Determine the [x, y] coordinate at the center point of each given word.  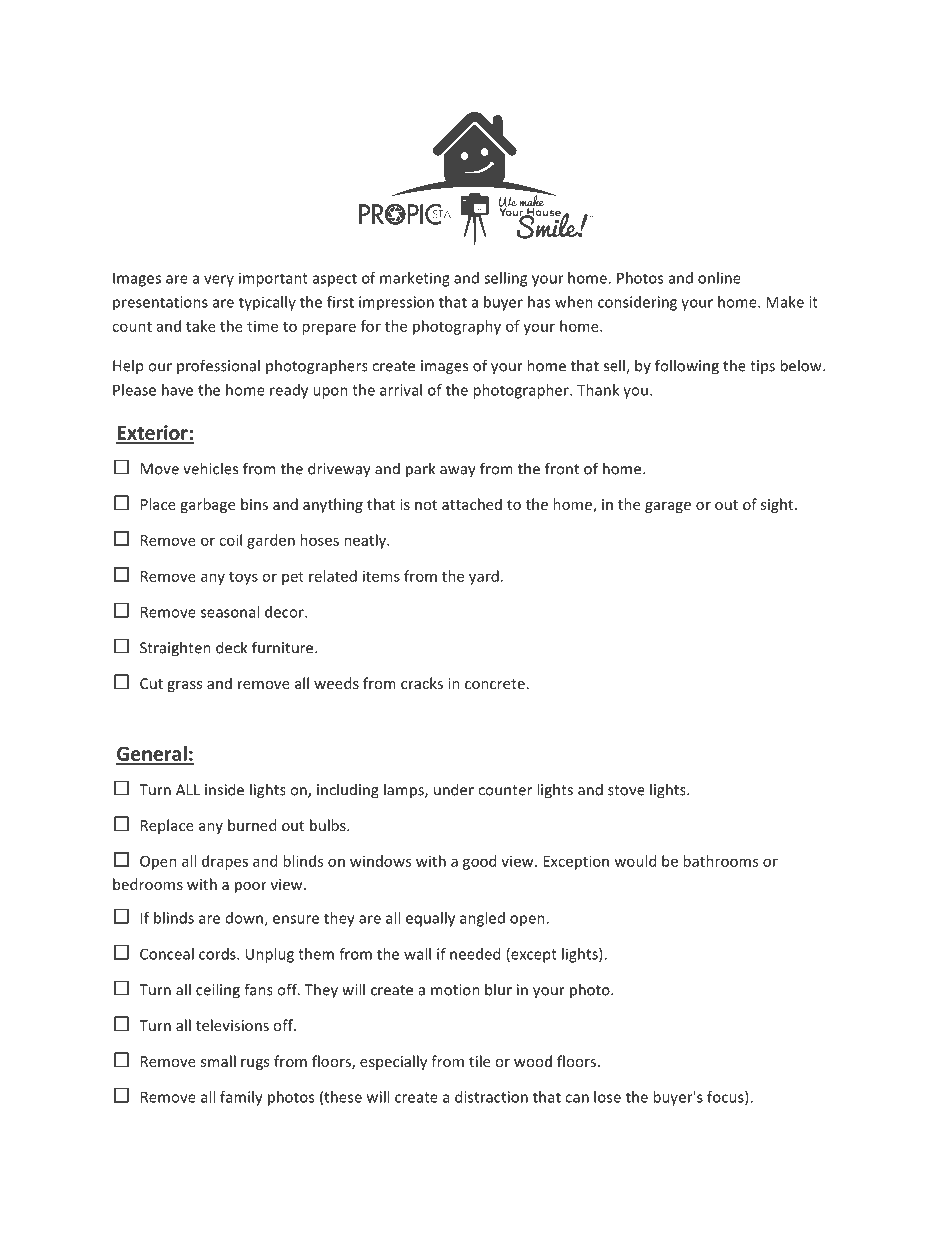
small [218, 1061]
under [454, 789]
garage [668, 507]
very [219, 281]
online [719, 278]
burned [252, 825]
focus [726, 1098]
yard [484, 577]
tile [479, 1061]
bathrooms [720, 861]
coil [230, 540]
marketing [415, 279]
